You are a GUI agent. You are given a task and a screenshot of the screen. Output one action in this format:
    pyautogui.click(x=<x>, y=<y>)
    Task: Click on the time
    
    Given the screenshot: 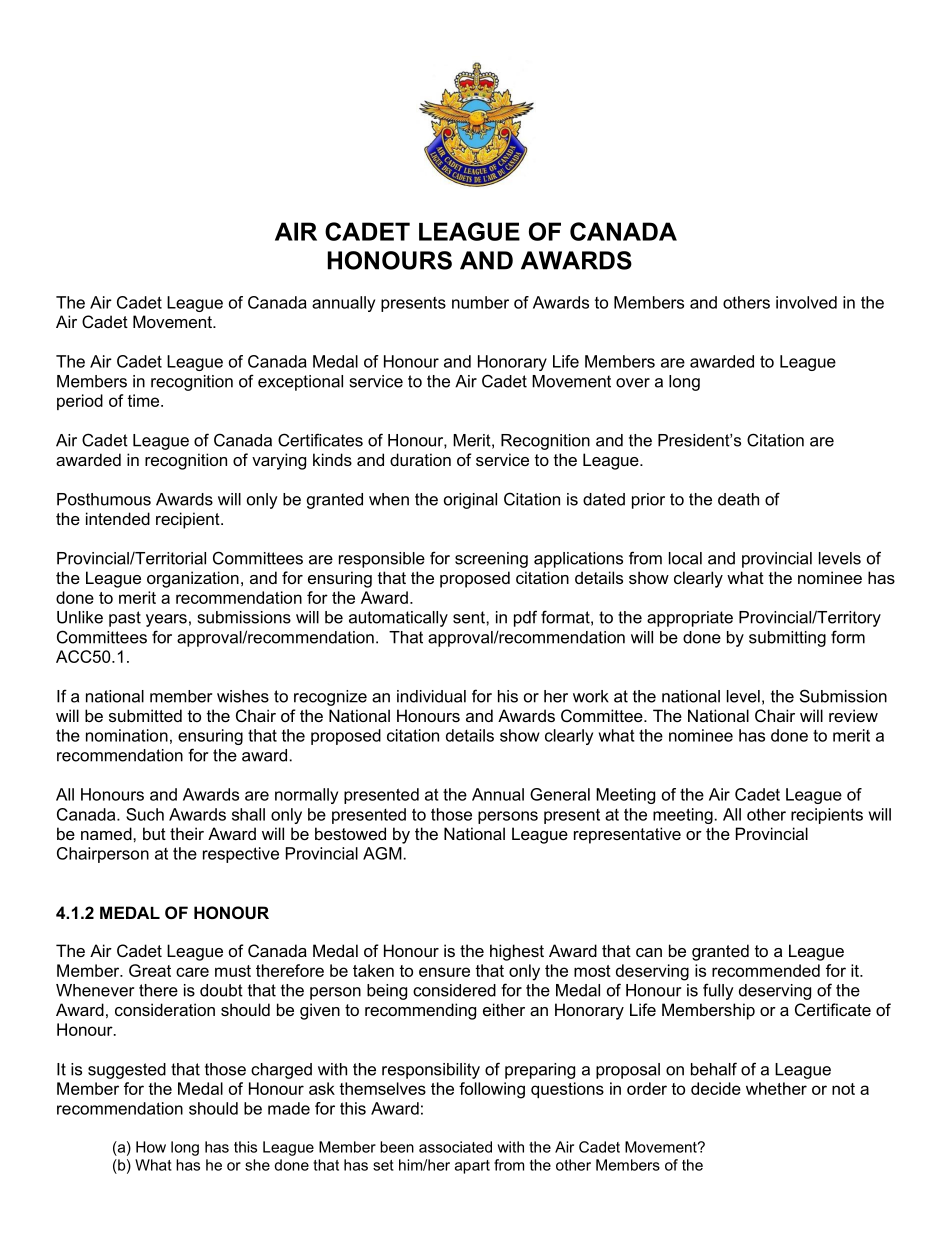 What is the action you would take?
    pyautogui.click(x=144, y=400)
